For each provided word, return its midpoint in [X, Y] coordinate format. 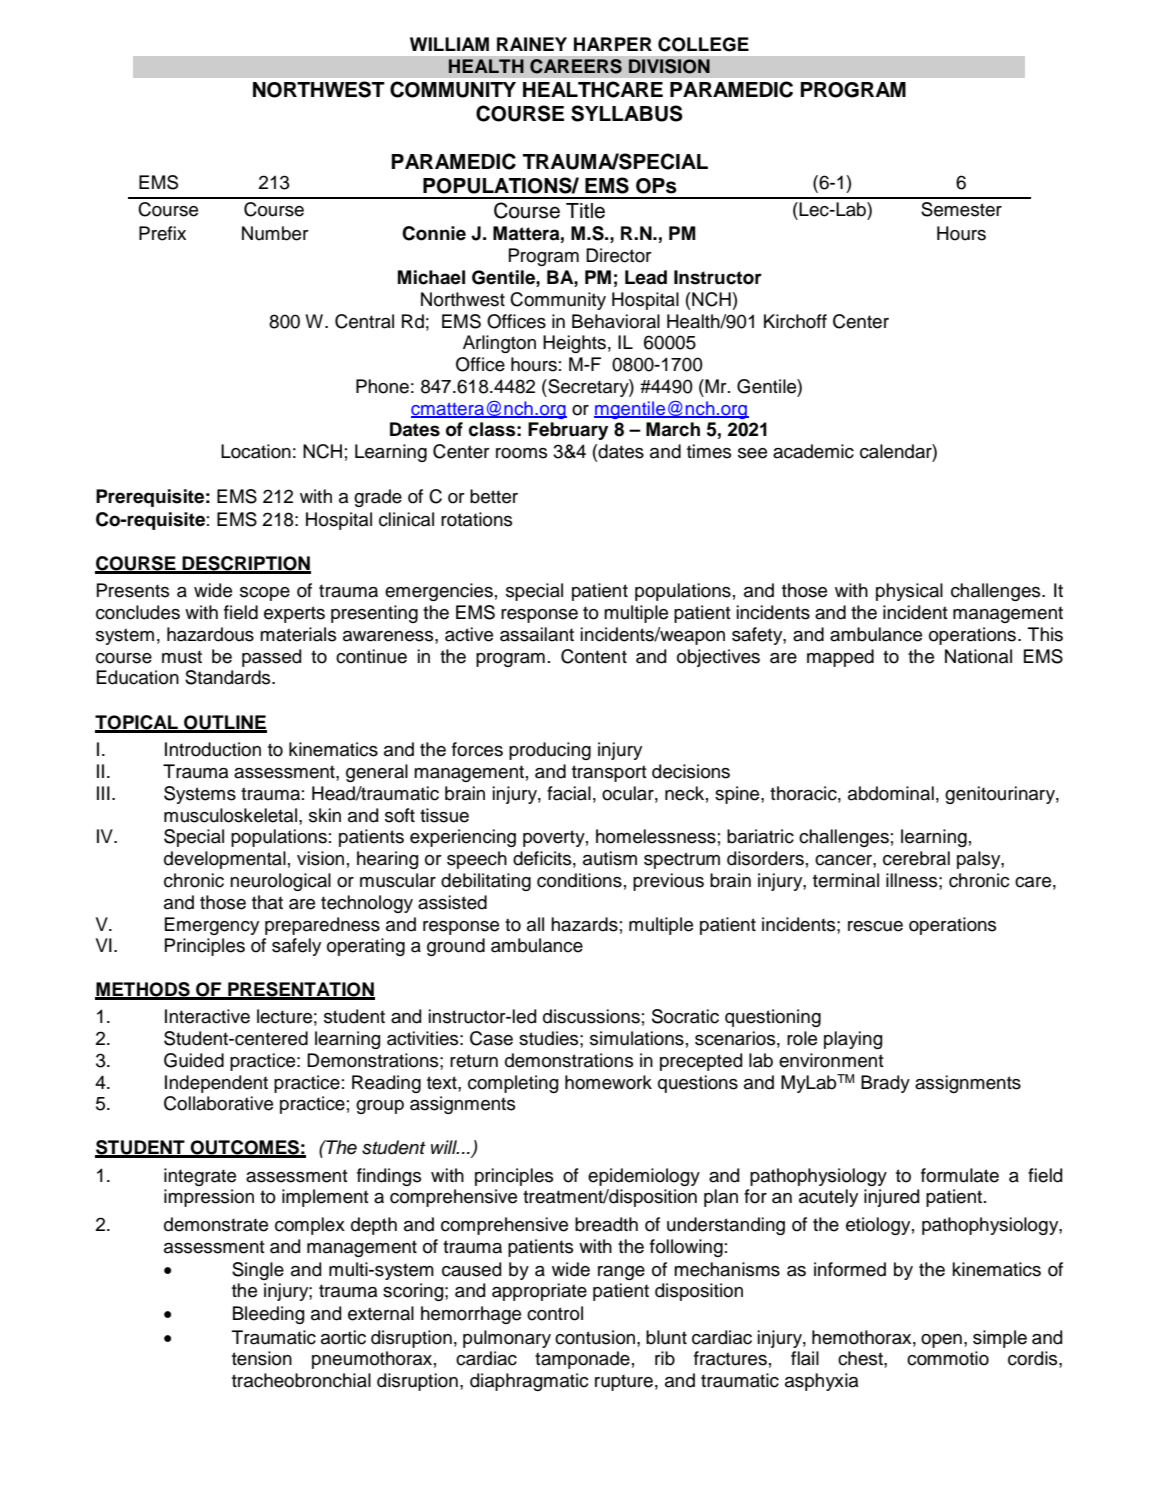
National [978, 656]
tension [262, 1358]
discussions [591, 1016]
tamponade [582, 1360]
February [568, 431]
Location [256, 451]
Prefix [162, 233]
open [941, 1341]
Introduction [213, 749]
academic [813, 451]
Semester [961, 209]
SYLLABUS [627, 113]
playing [853, 1040]
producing [550, 751]
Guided [194, 1060]
